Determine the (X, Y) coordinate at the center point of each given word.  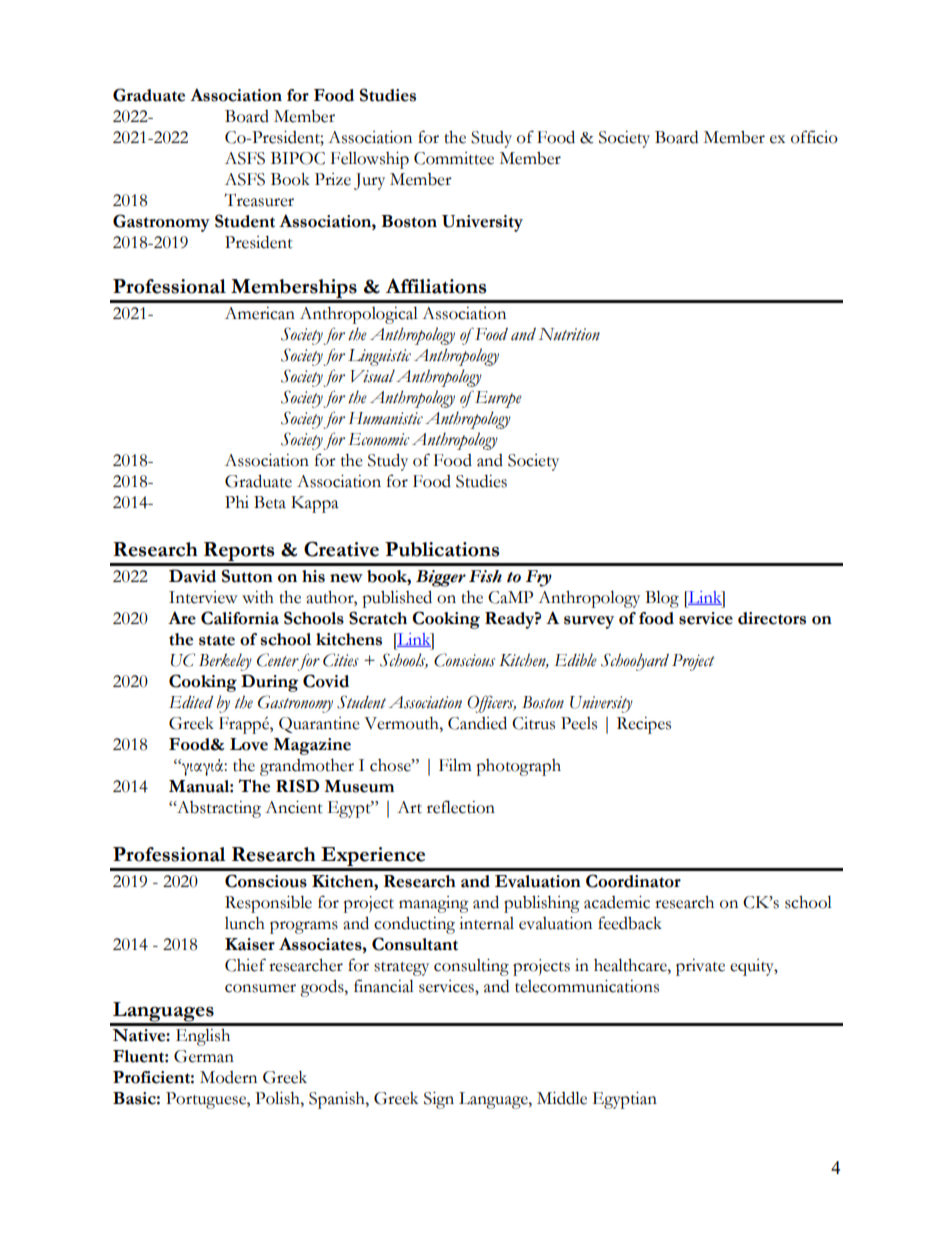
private (700, 967)
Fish (485, 576)
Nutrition (569, 334)
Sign (439, 1100)
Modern (228, 1077)
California (240, 618)
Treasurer (259, 200)
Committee (454, 158)
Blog (662, 599)
